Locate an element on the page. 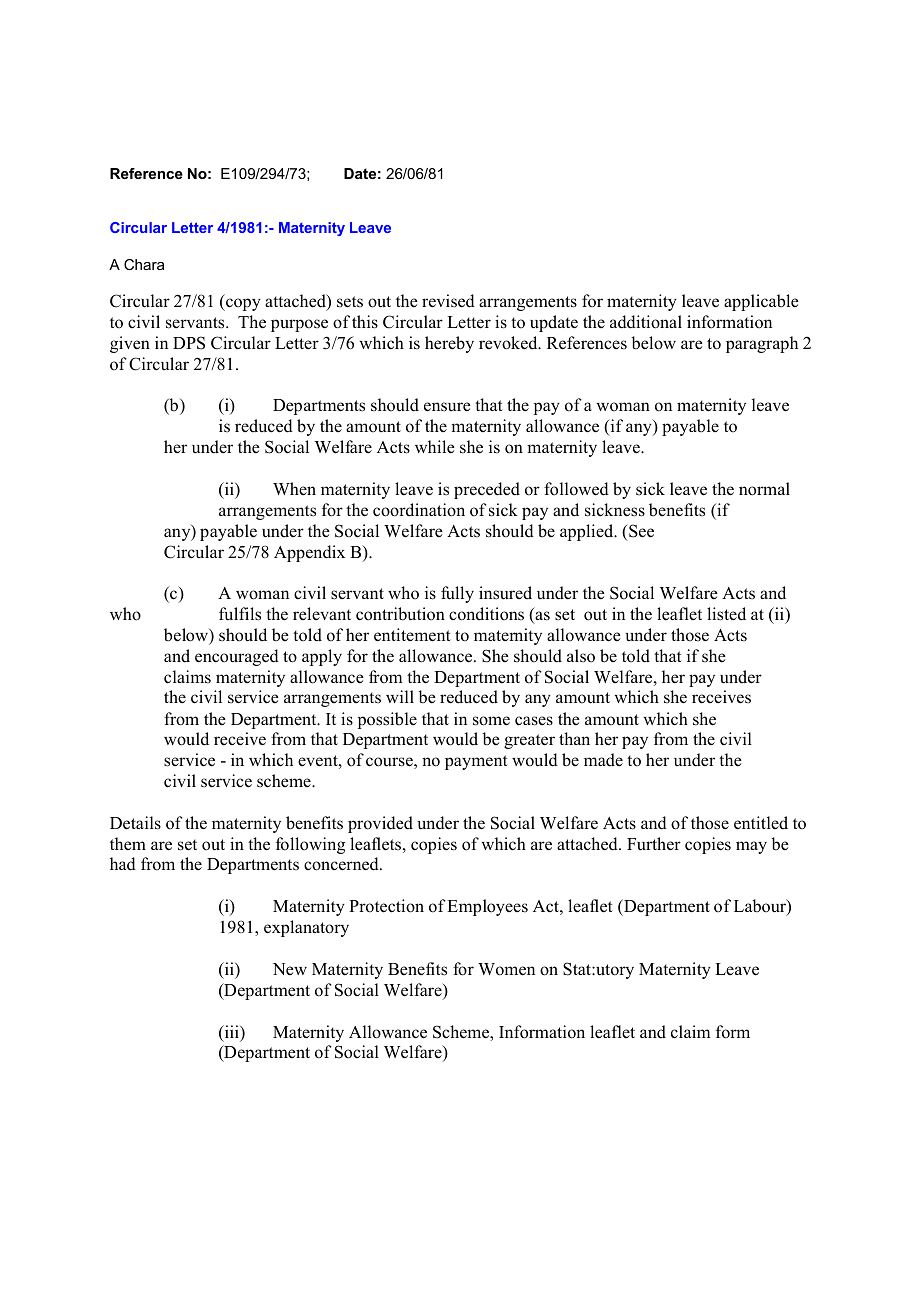 The height and width of the image is (1307, 924). conditions is located at coordinates (486, 614).
